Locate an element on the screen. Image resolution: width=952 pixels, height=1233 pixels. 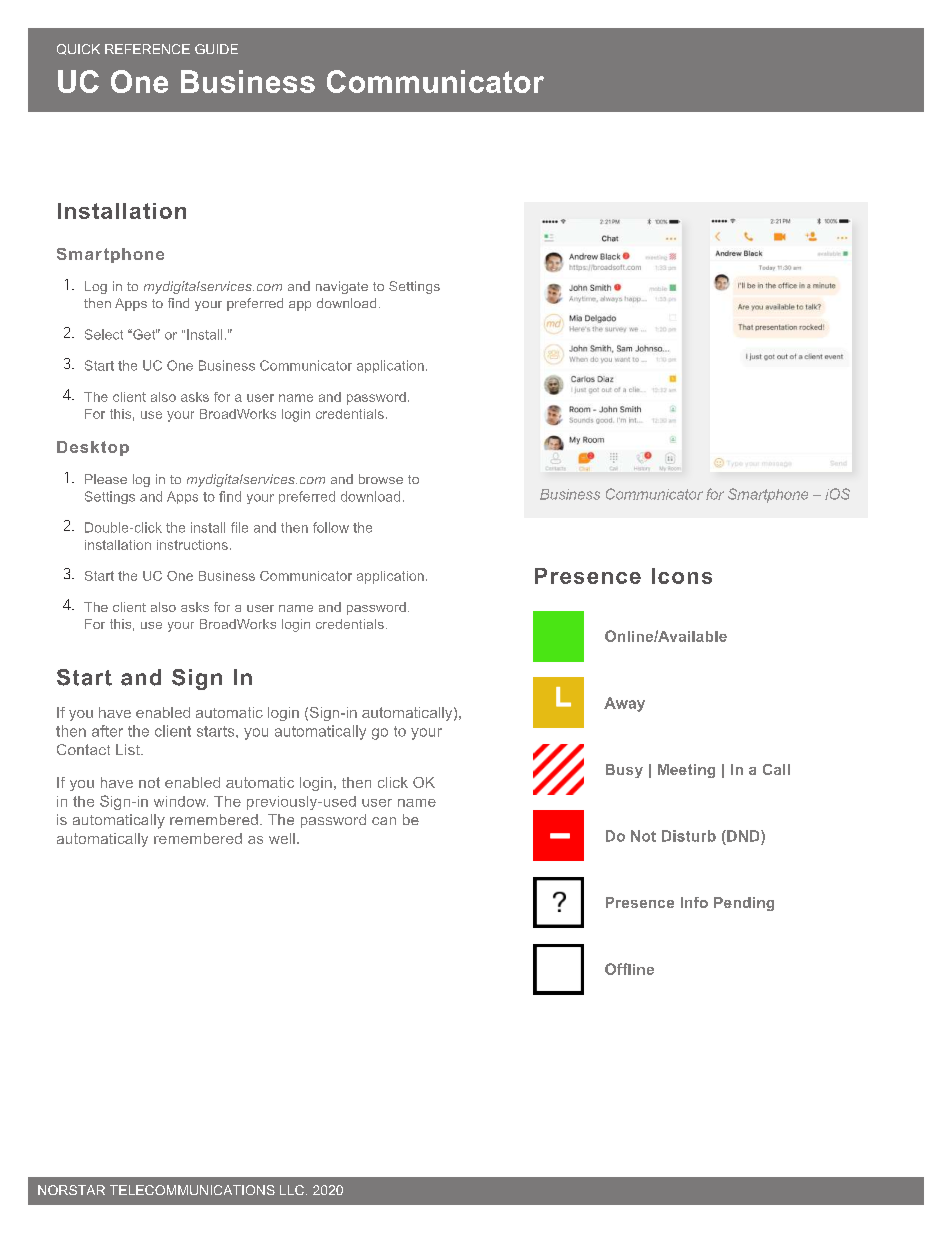
can is located at coordinates (384, 821).
